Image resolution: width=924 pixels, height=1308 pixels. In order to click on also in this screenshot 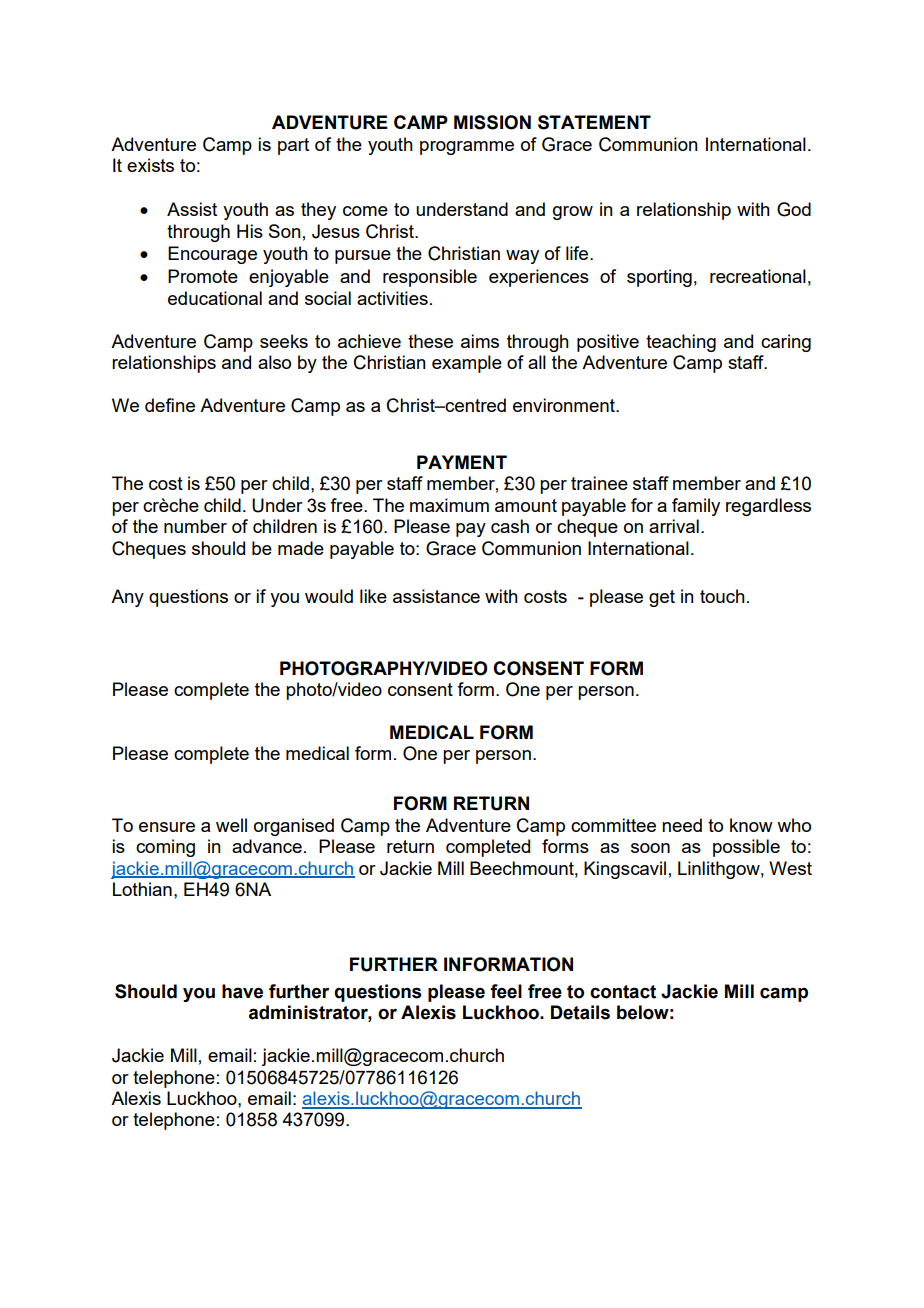, I will do `click(274, 362)`.
